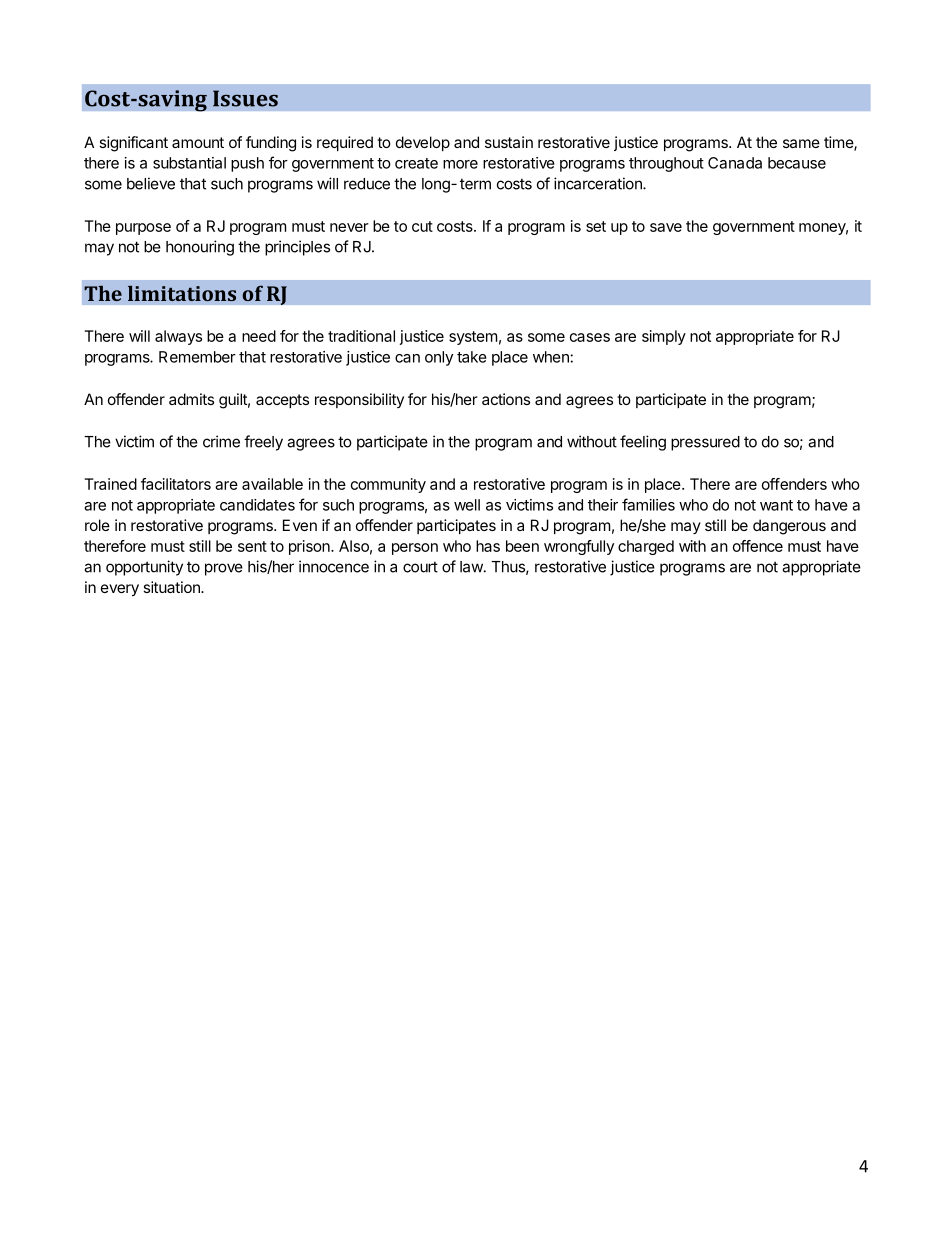 This screenshot has width=952, height=1233. What do you see at coordinates (664, 337) in the screenshot?
I see `simply` at bounding box center [664, 337].
